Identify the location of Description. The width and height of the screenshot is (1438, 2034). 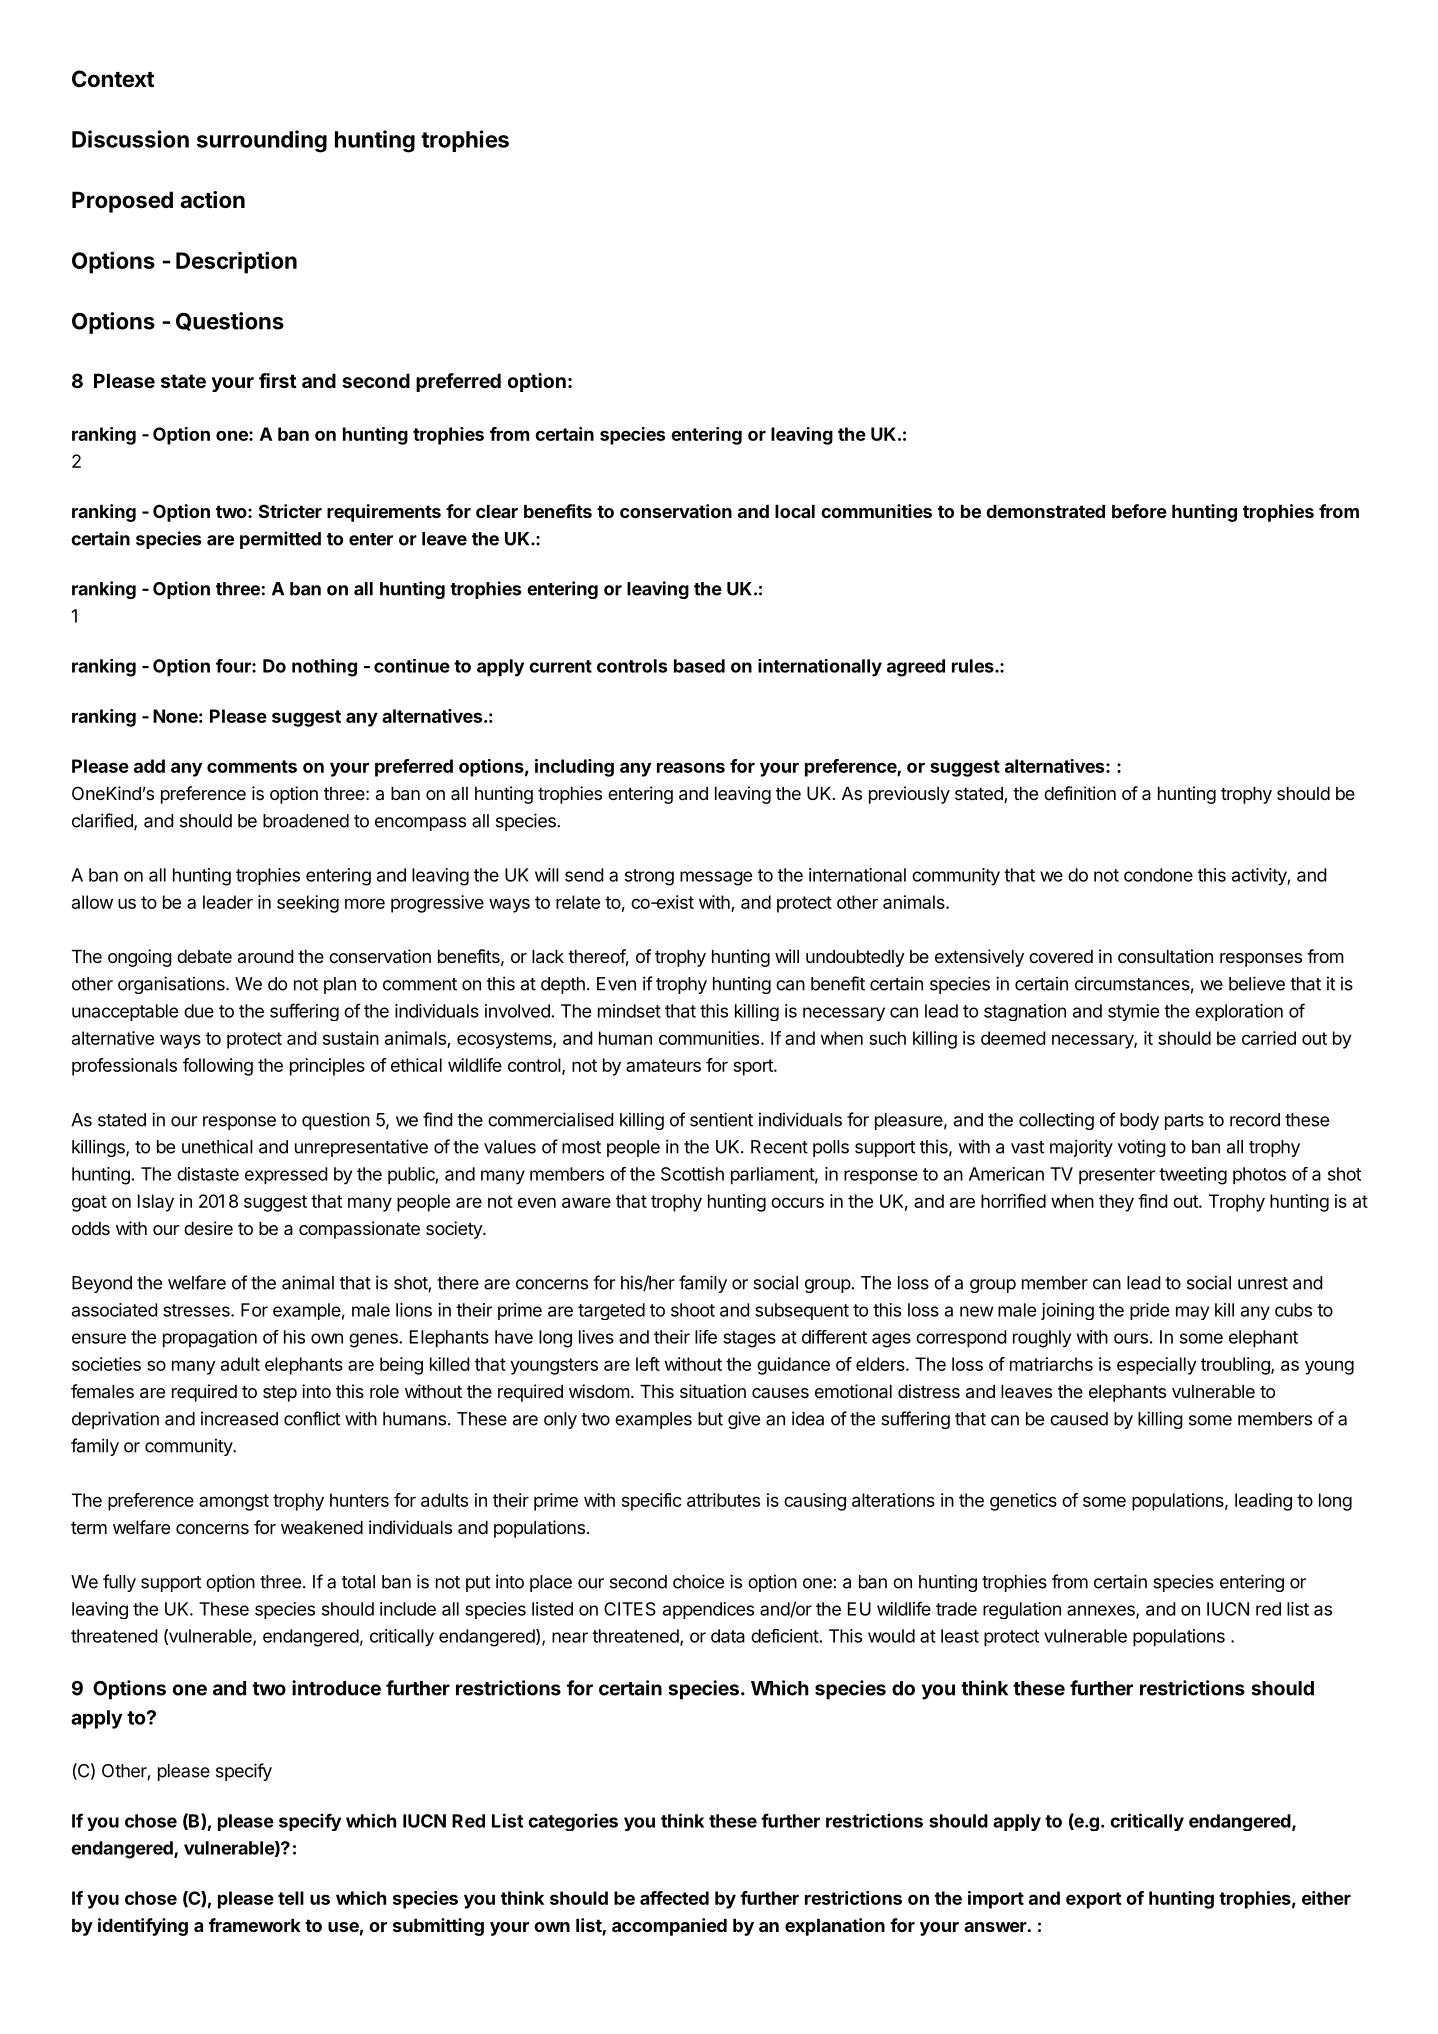
(236, 262).
